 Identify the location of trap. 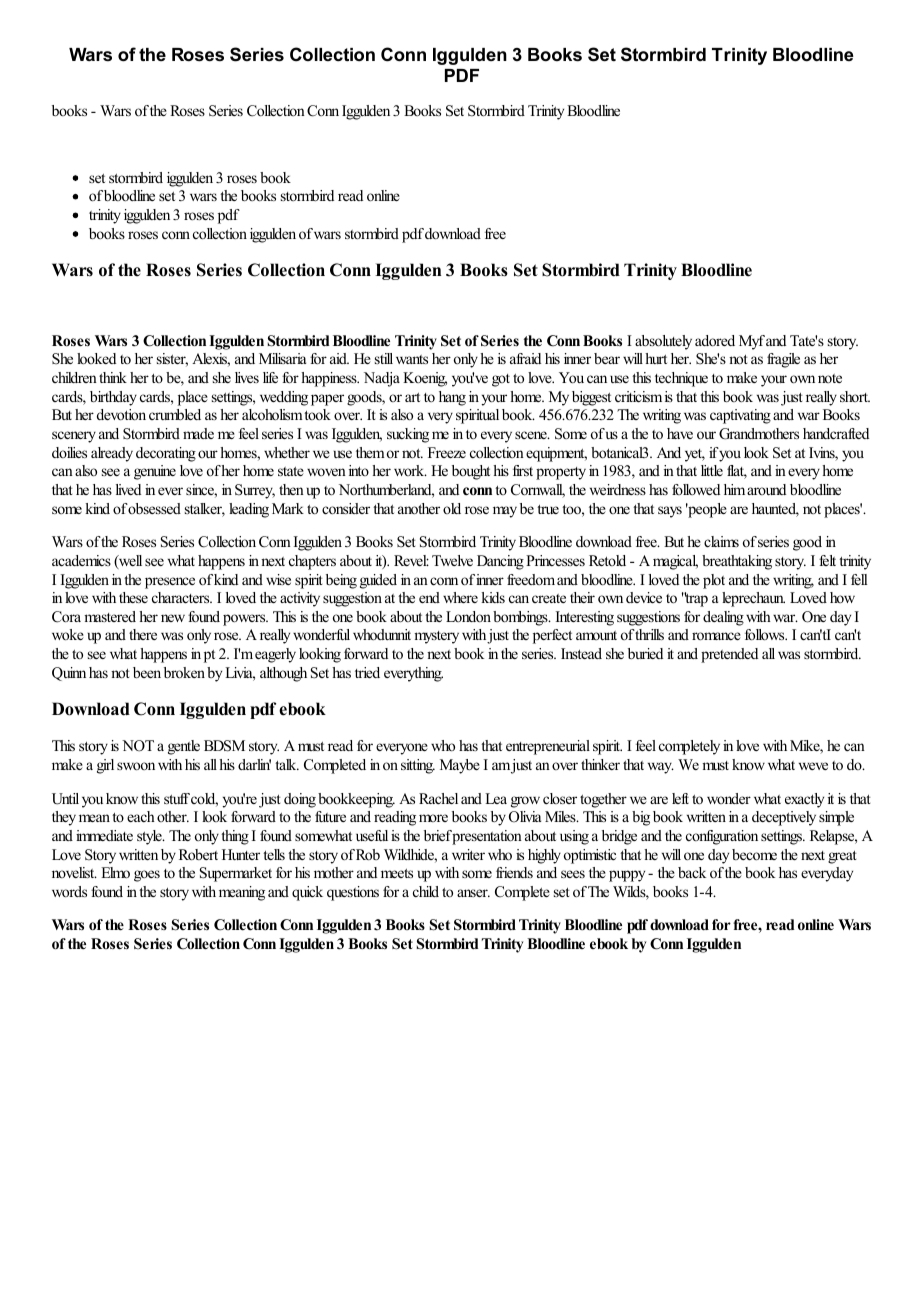
(695, 599).
